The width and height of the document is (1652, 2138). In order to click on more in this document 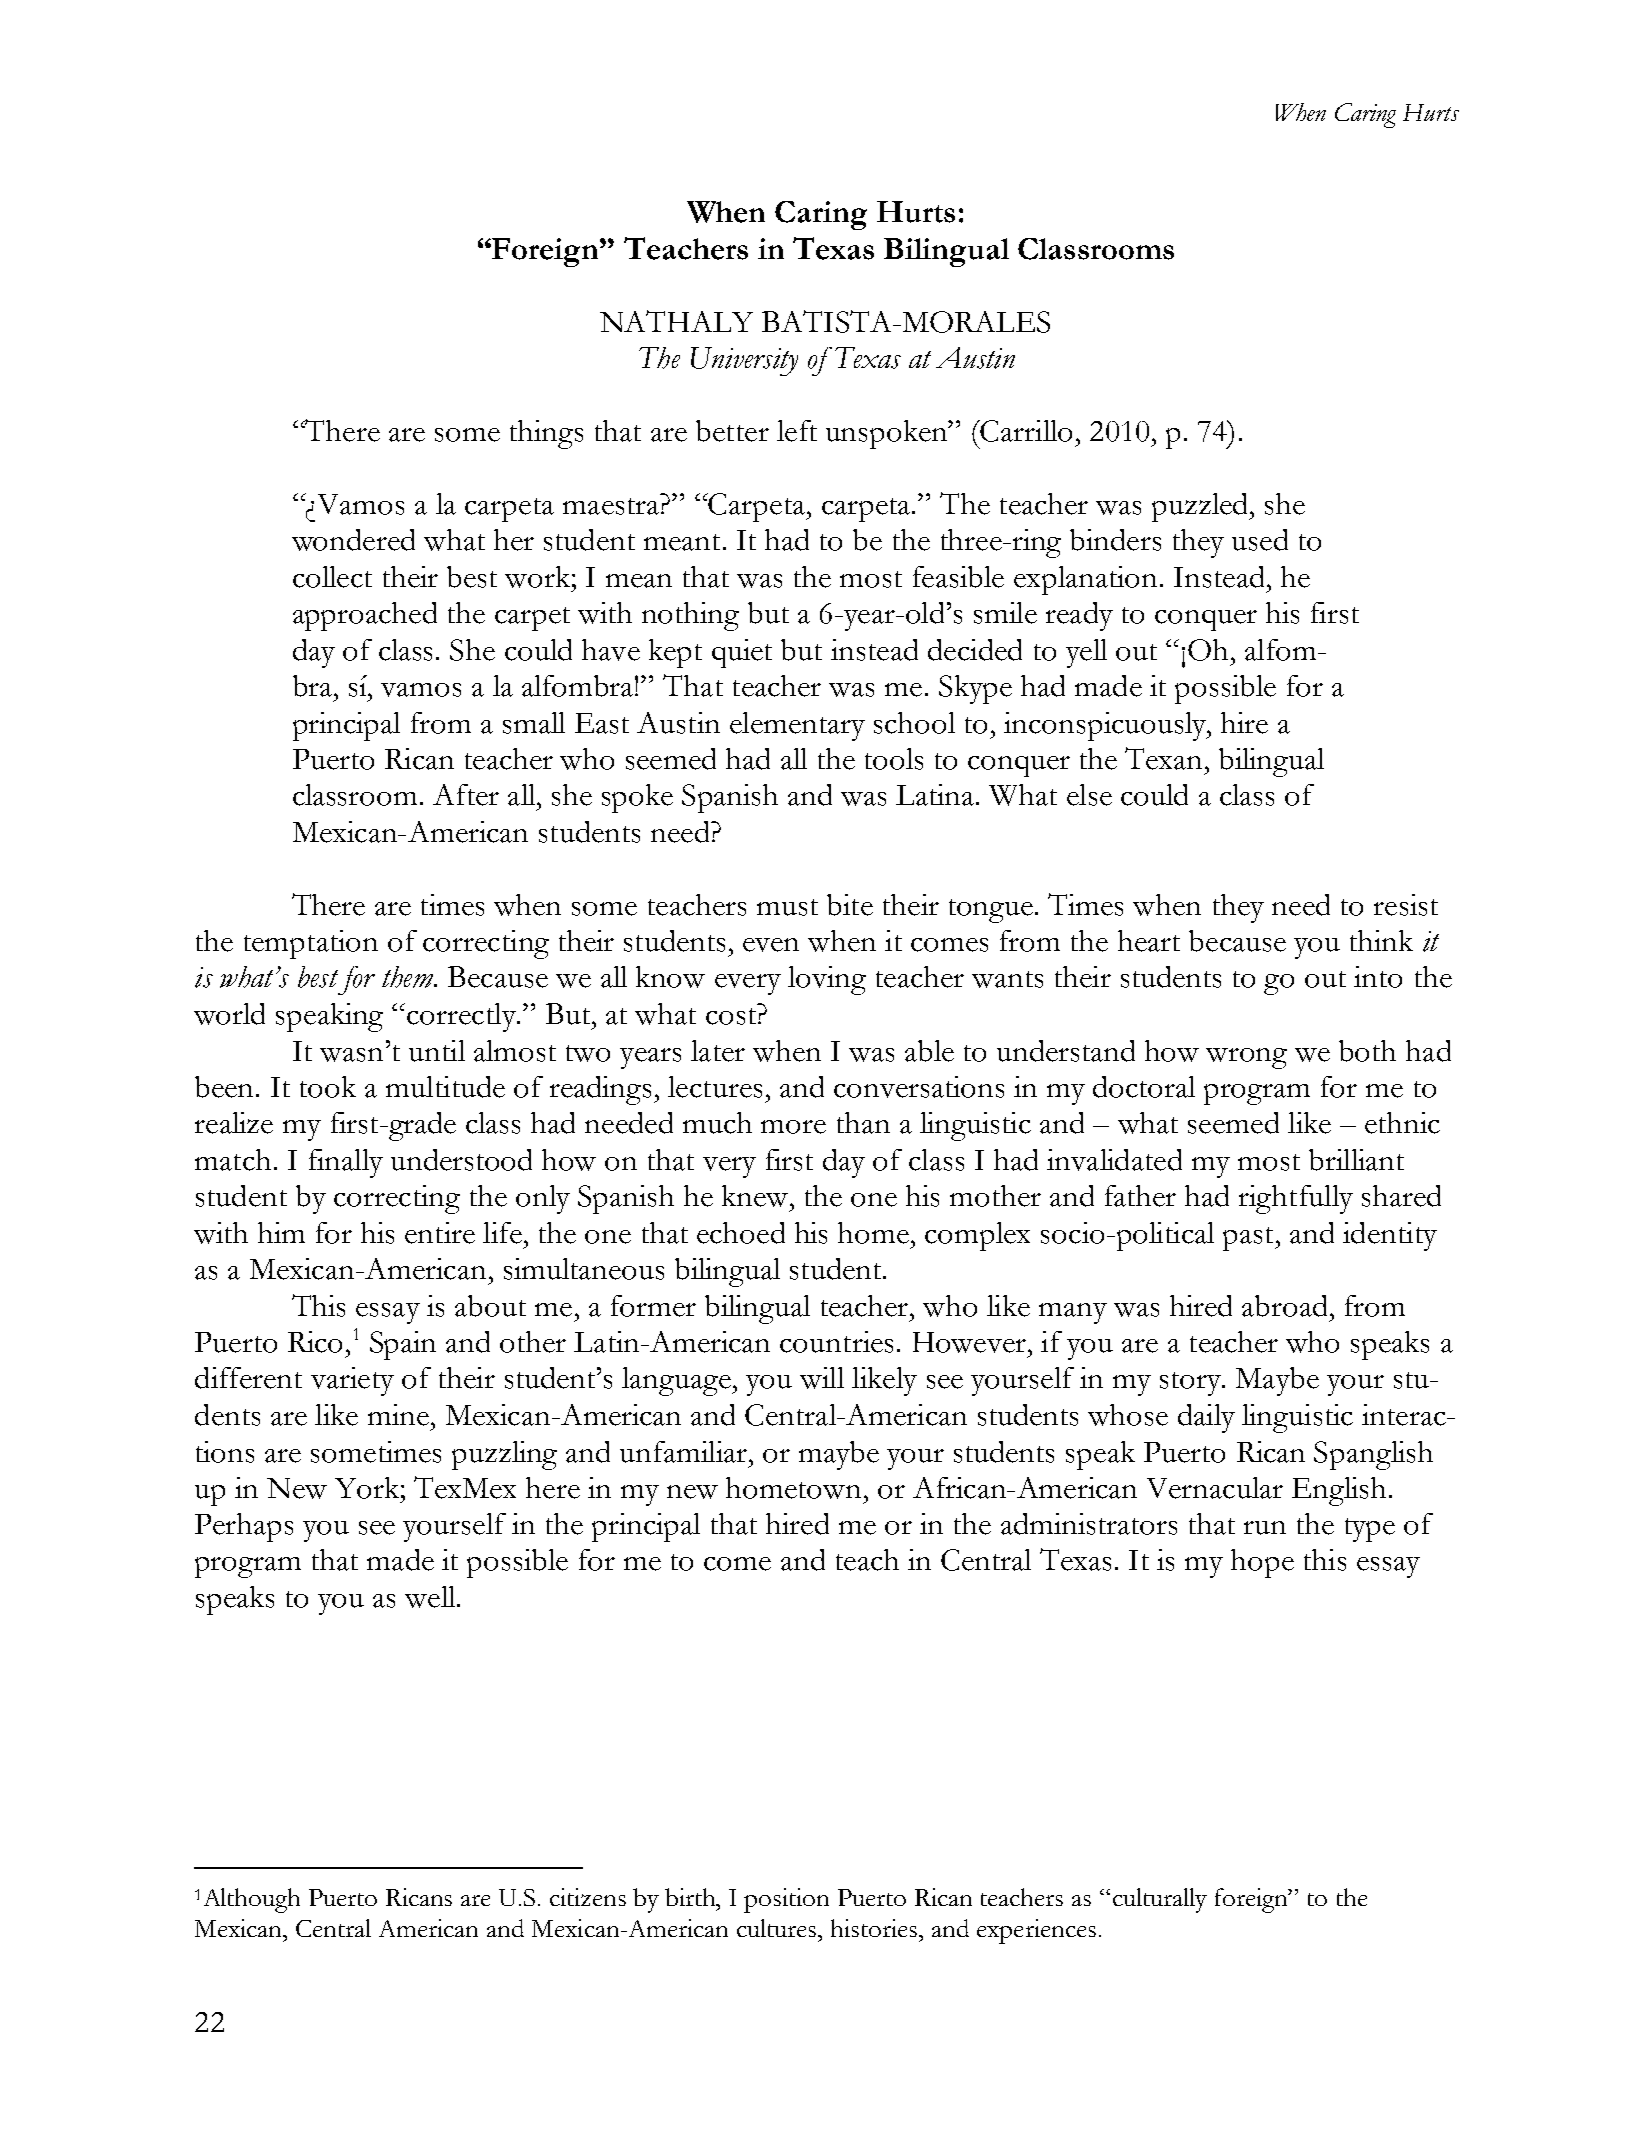, I will do `click(793, 1127)`.
